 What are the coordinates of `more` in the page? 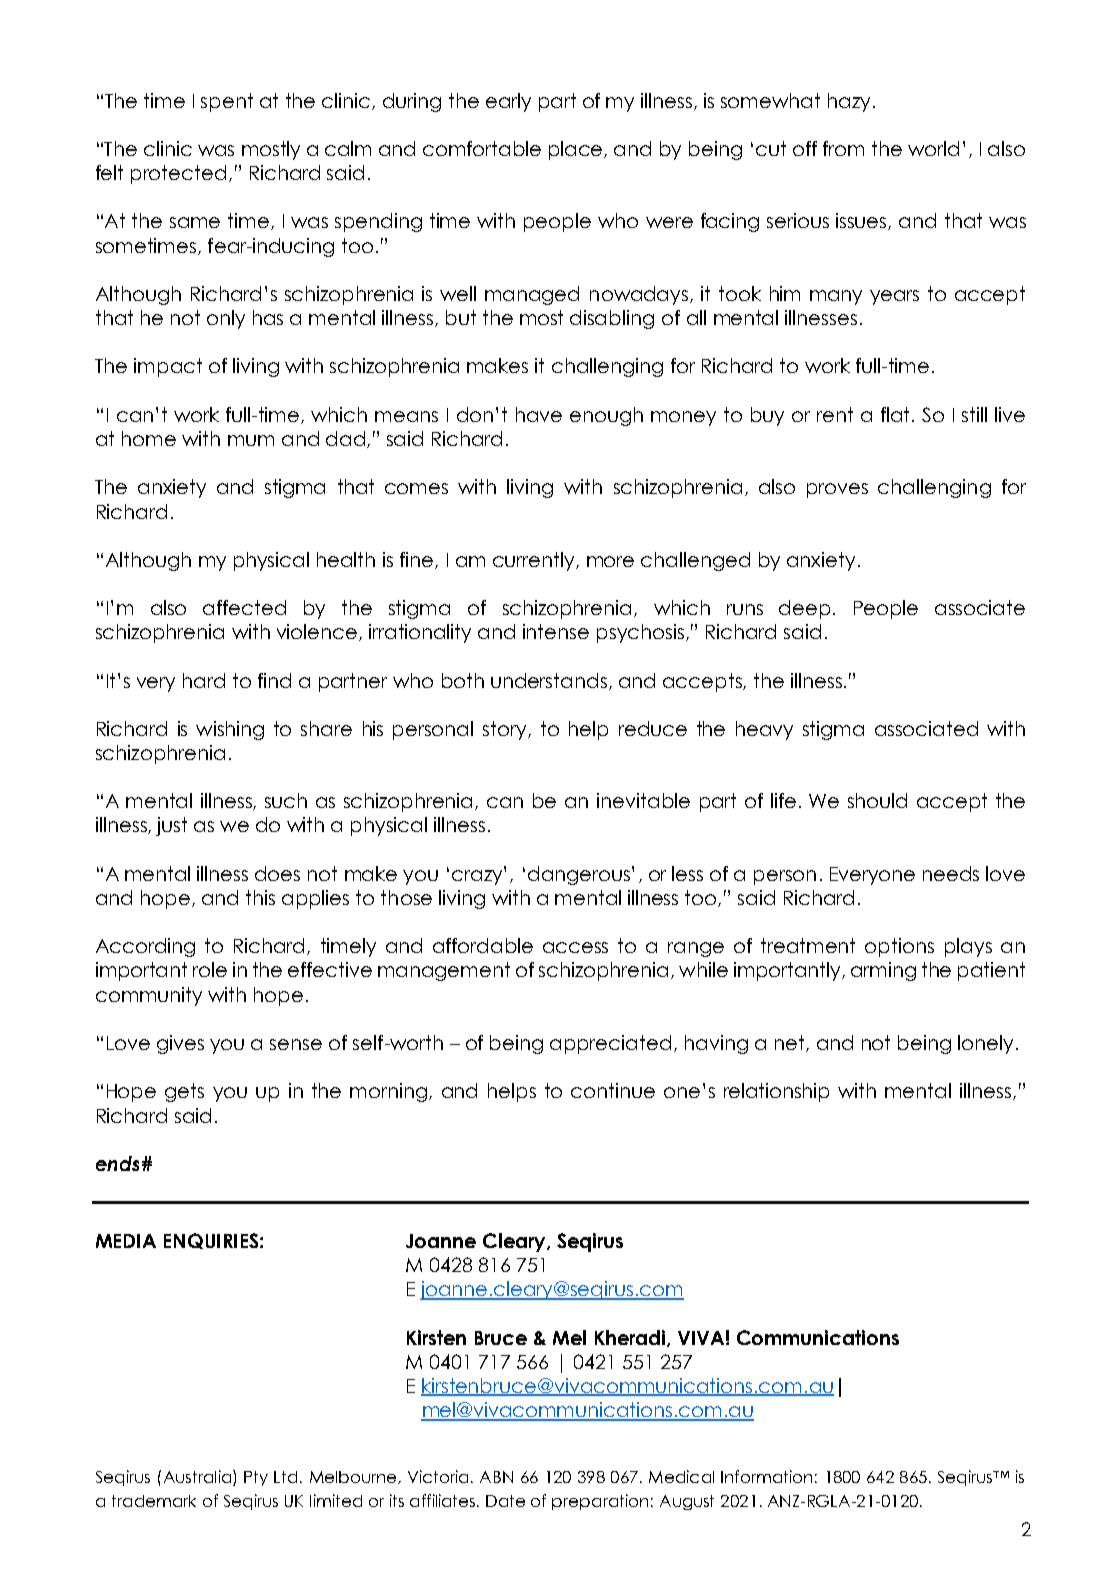 It's located at (610, 561).
